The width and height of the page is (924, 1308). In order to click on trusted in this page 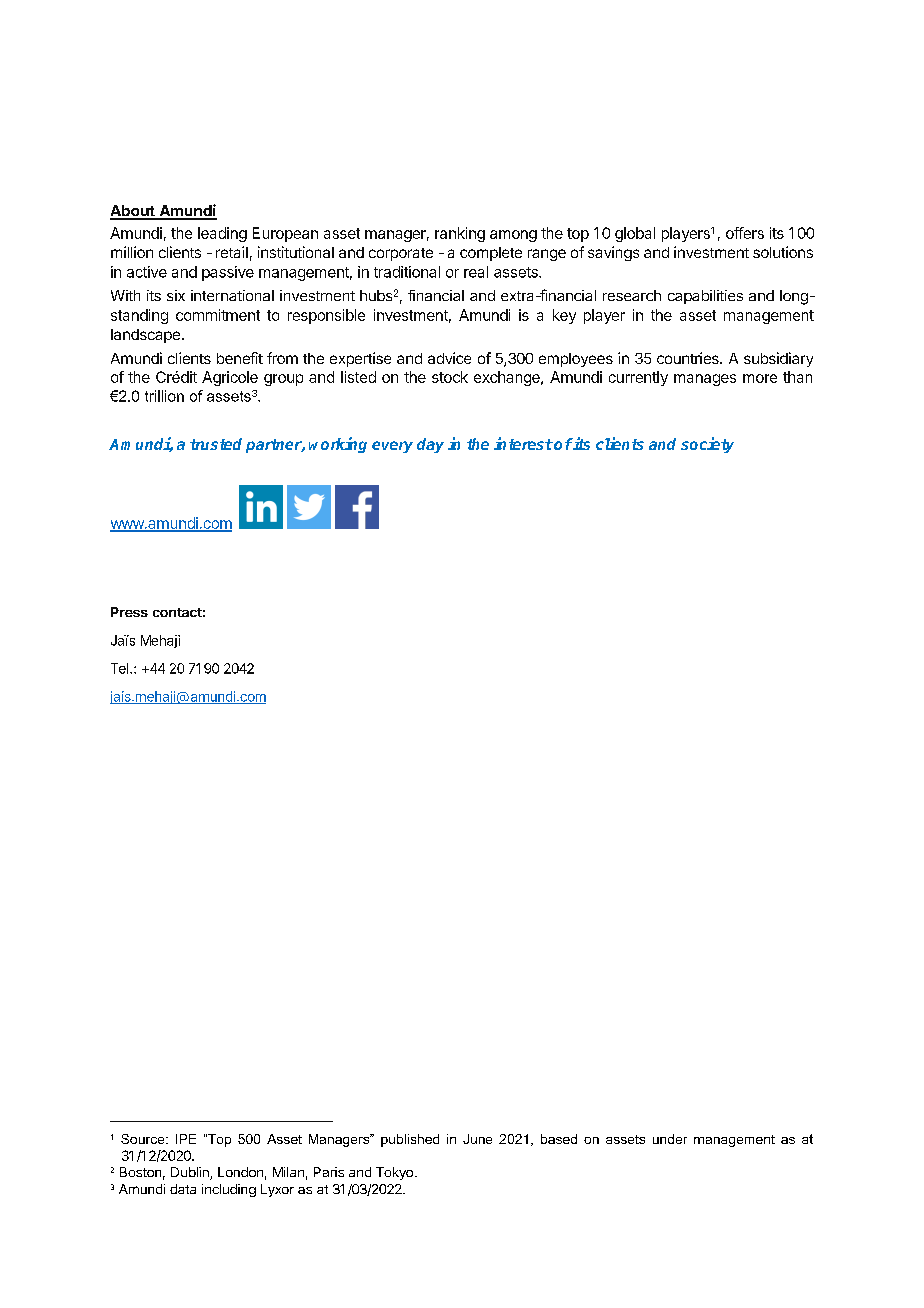, I will do `click(216, 444)`.
